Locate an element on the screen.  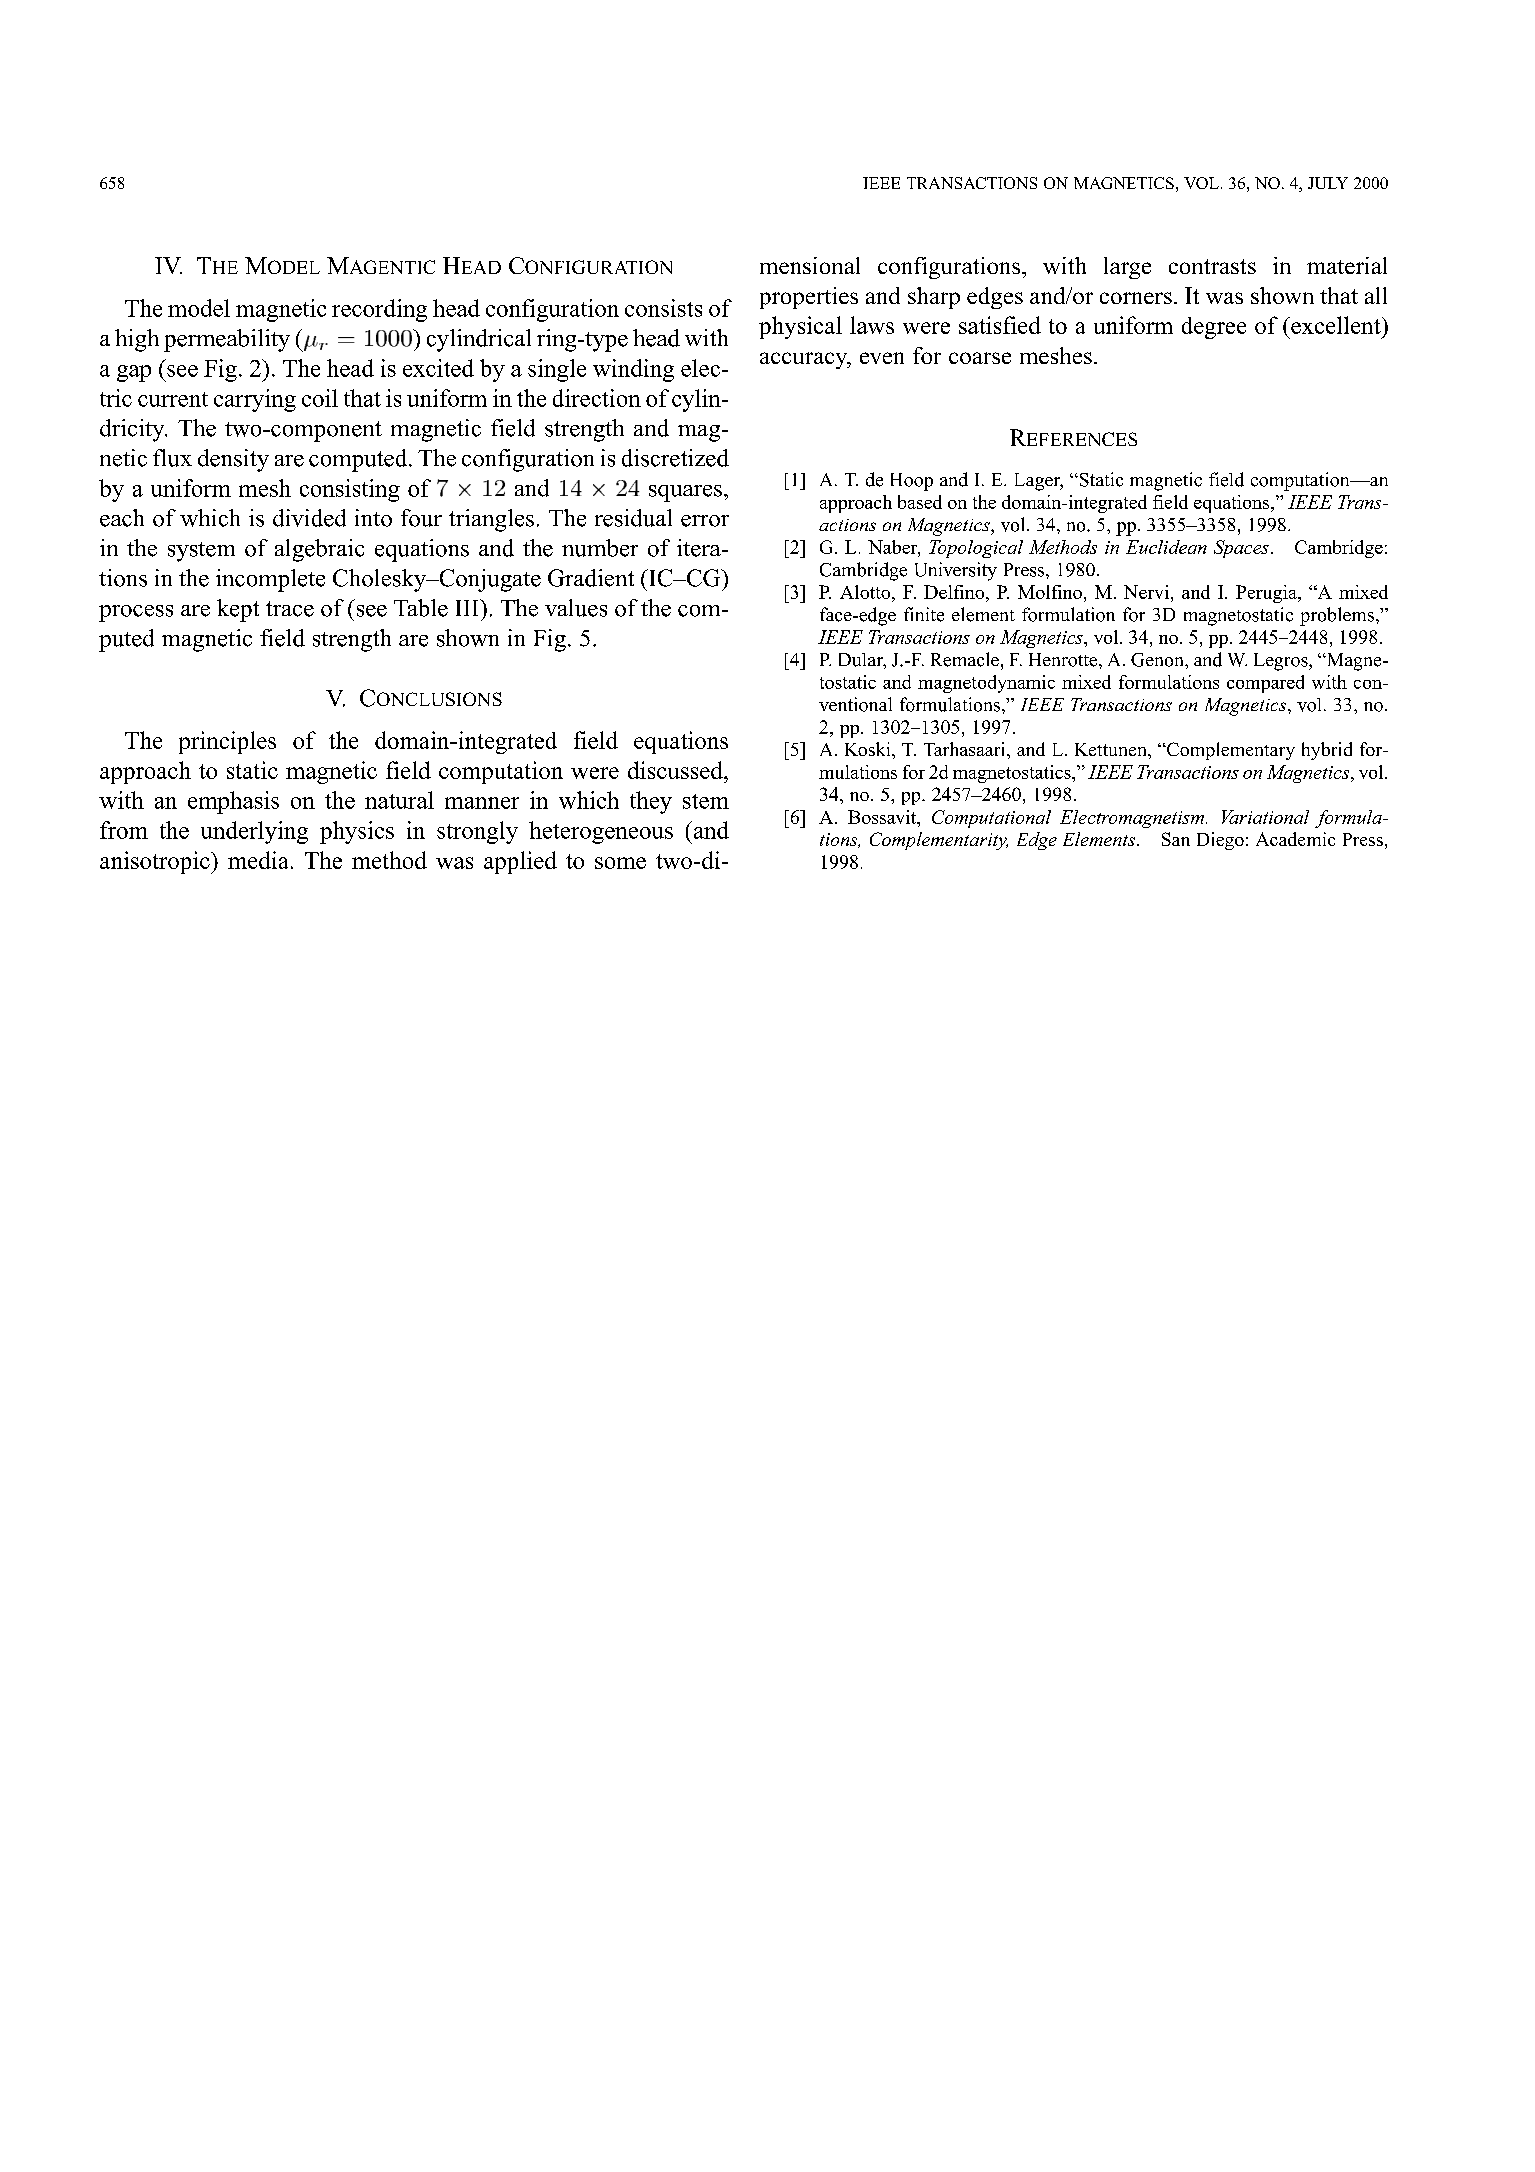
divided is located at coordinates (309, 518).
